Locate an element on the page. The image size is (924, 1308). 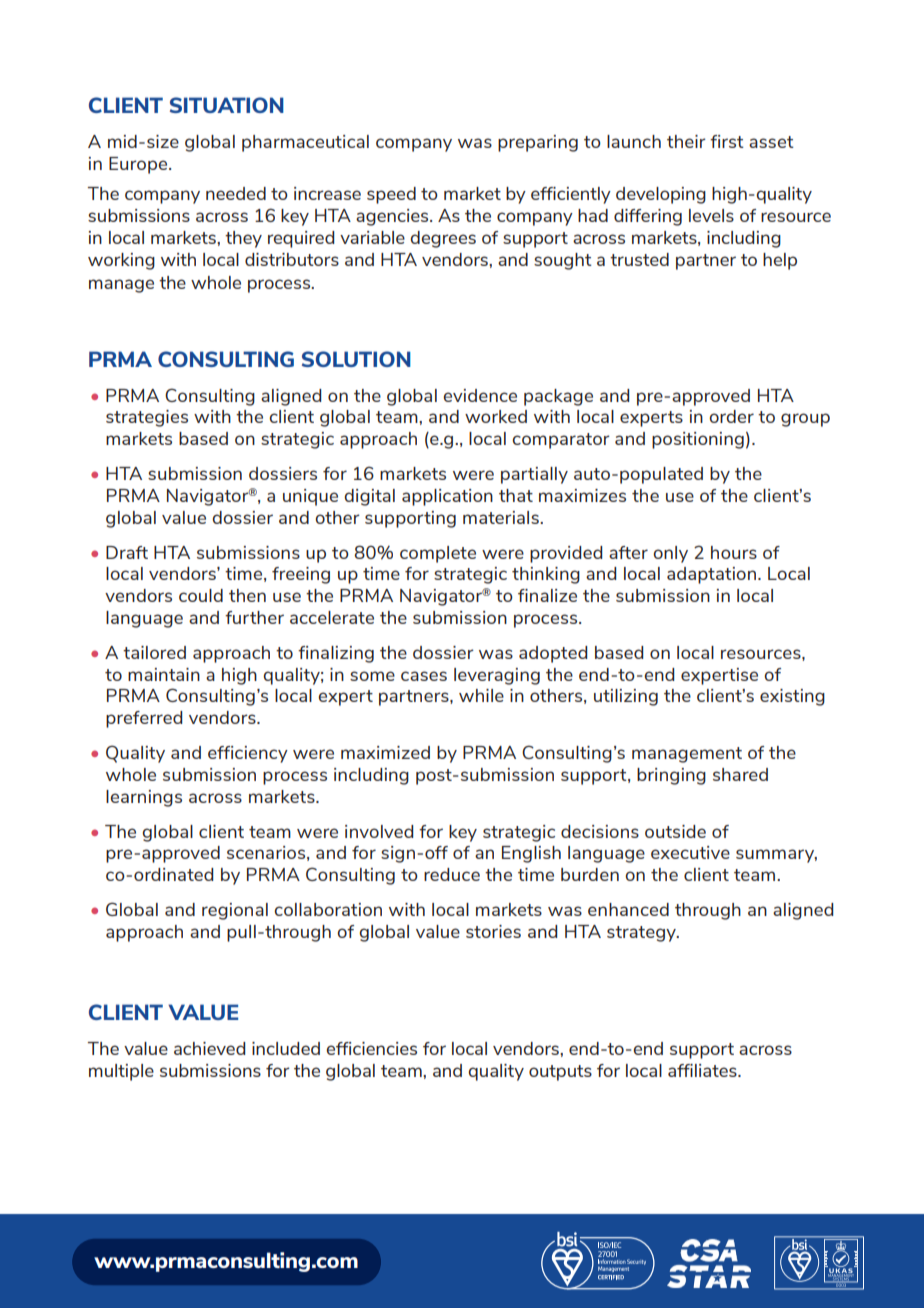
could is located at coordinates (201, 595).
